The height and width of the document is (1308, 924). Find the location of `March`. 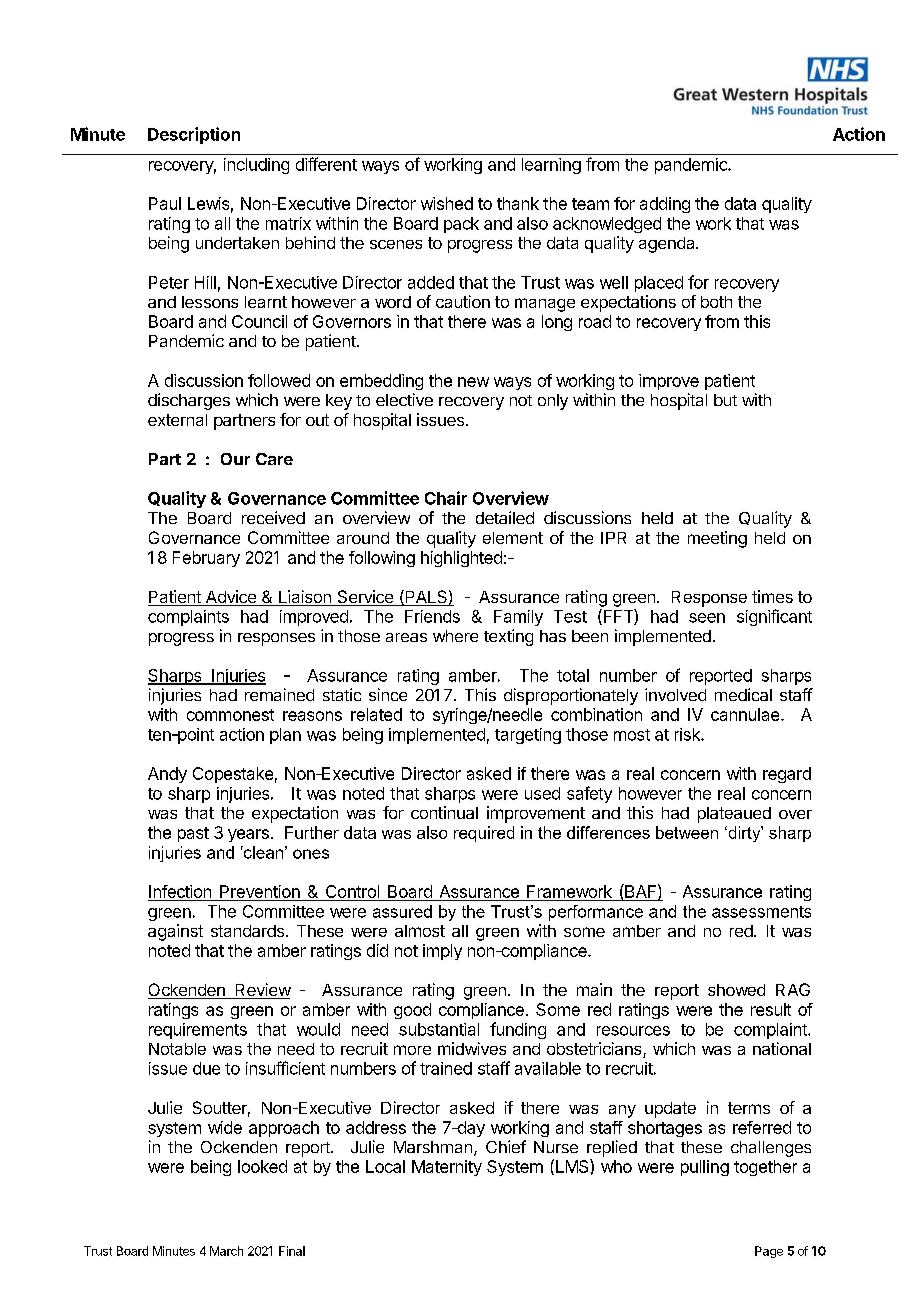

March is located at coordinates (226, 1251).
